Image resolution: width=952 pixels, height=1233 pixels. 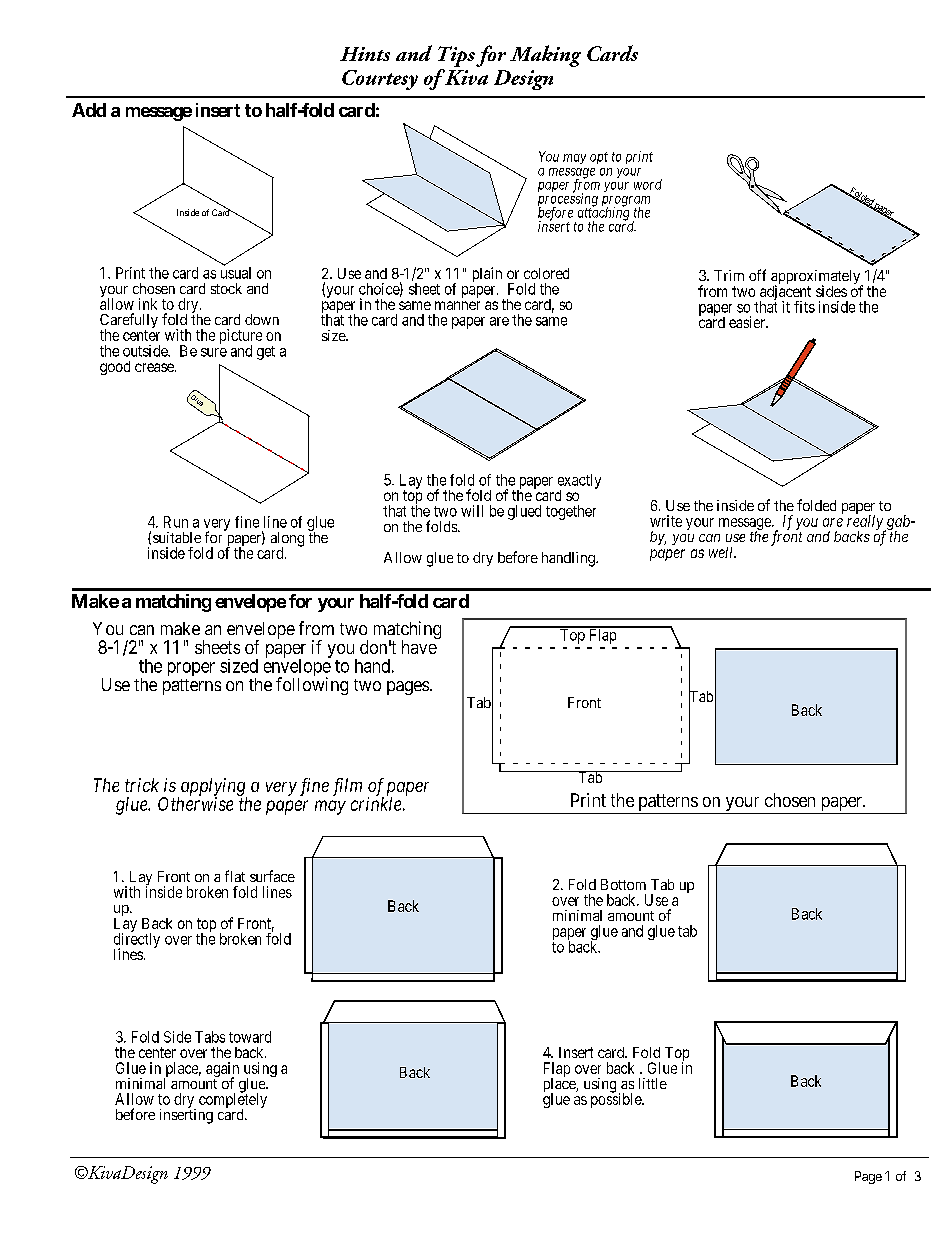 What do you see at coordinates (623, 884) in the screenshot?
I see `Bottom` at bounding box center [623, 884].
